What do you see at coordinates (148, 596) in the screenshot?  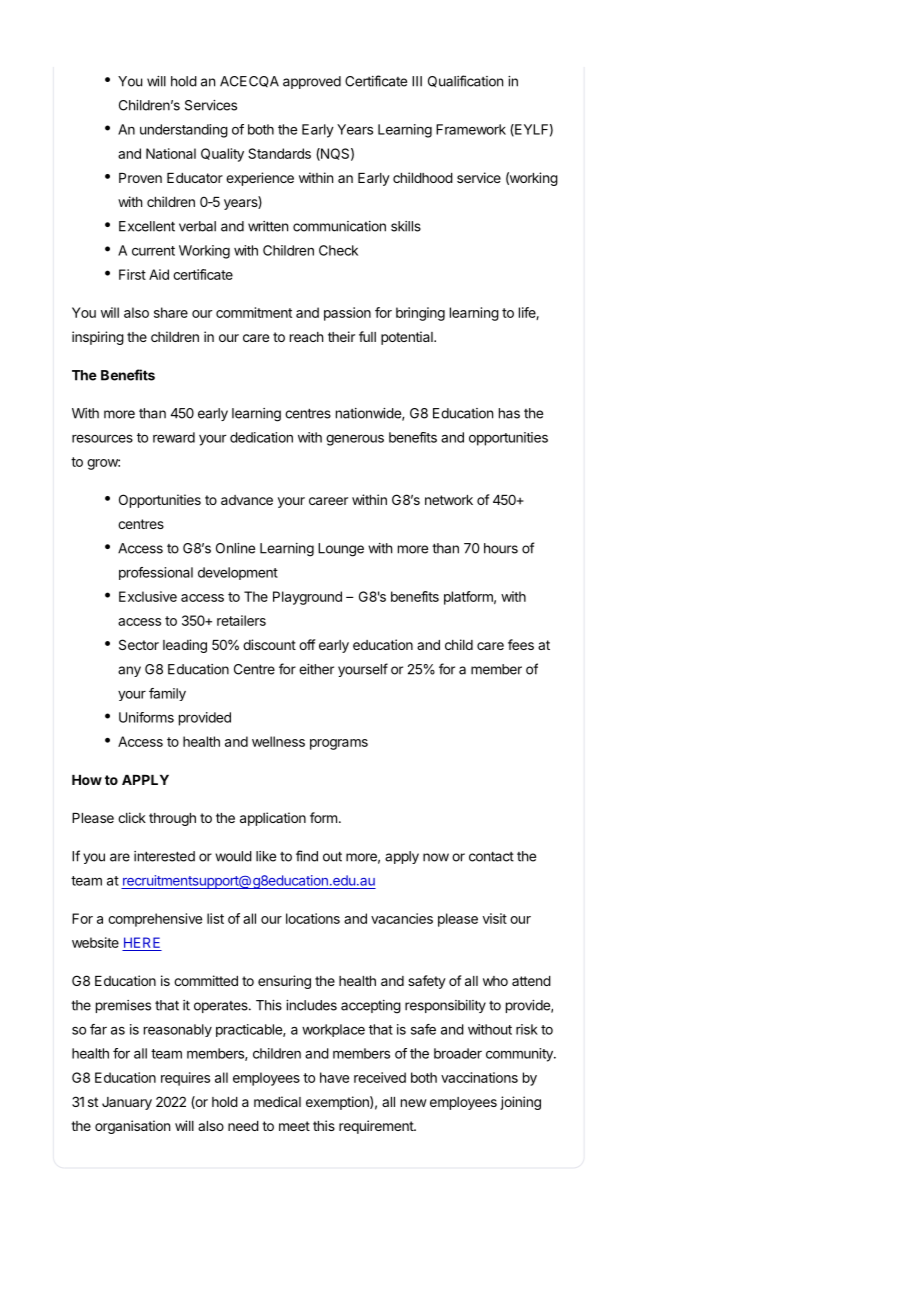 I see `Exclusive` at bounding box center [148, 596].
